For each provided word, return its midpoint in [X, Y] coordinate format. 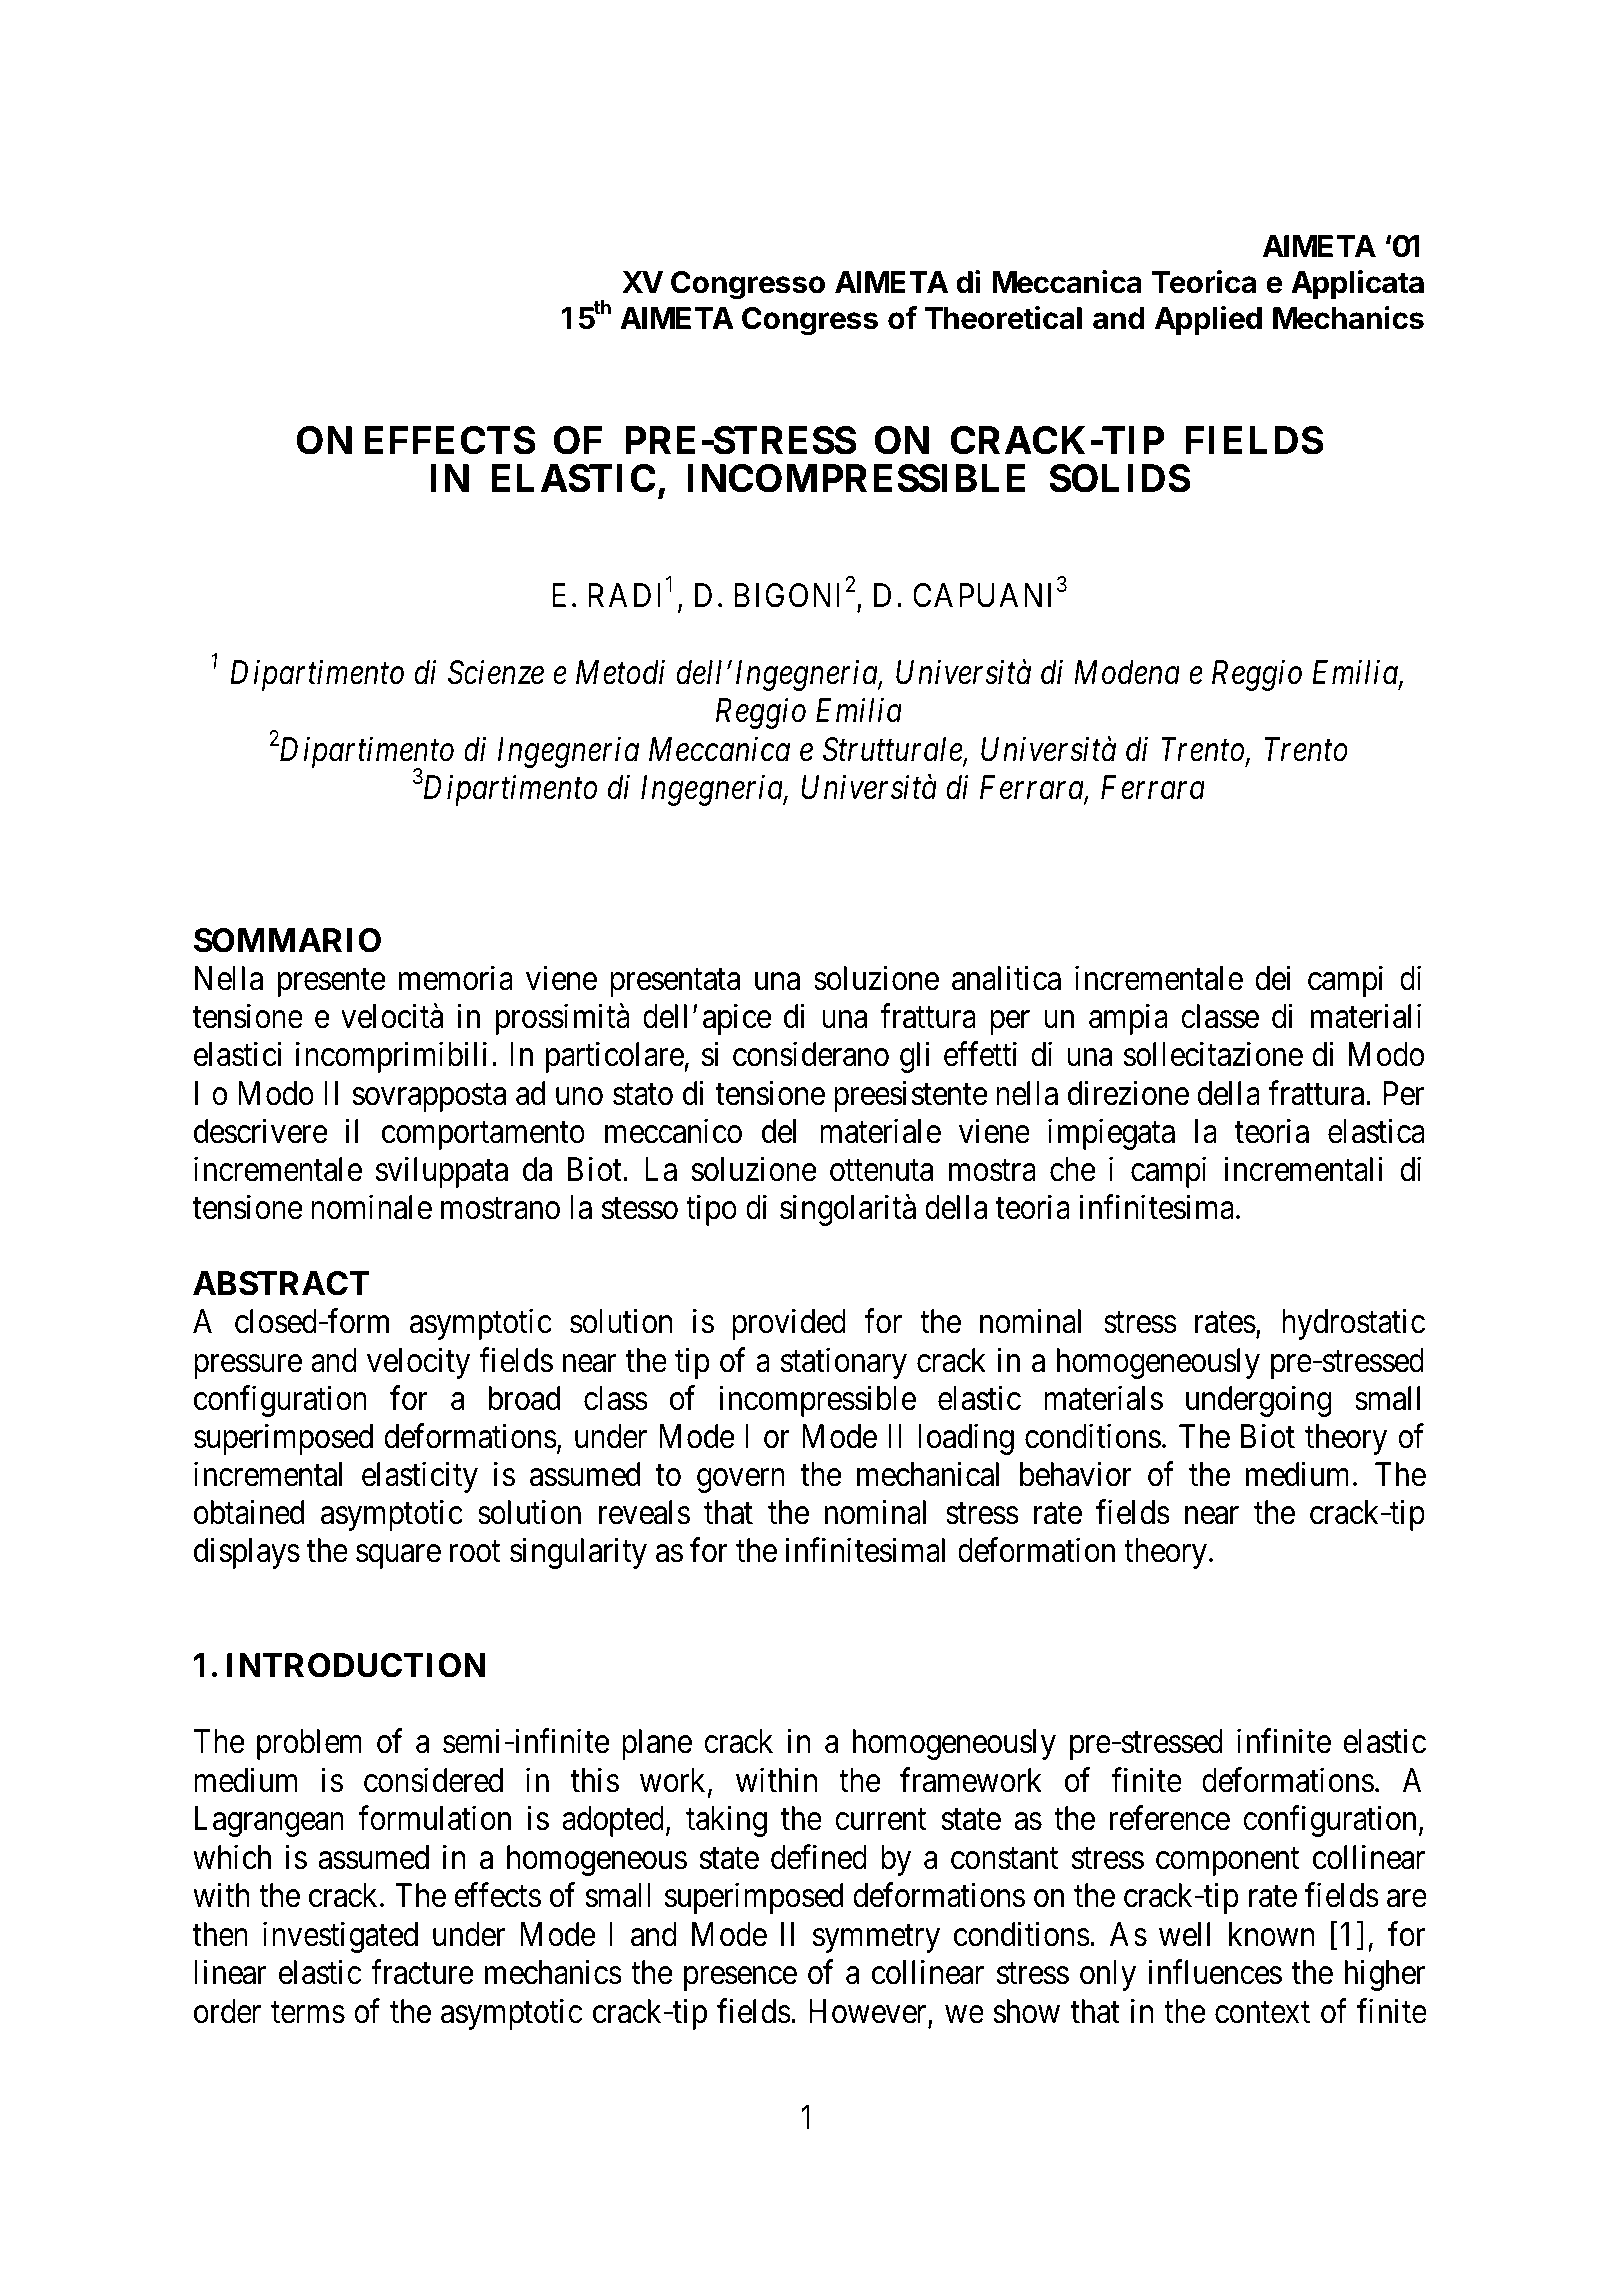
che [1073, 1169]
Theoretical [1003, 318]
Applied [1208, 320]
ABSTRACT [281, 1283]
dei [1273, 978]
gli [915, 1057]
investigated [340, 1937]
